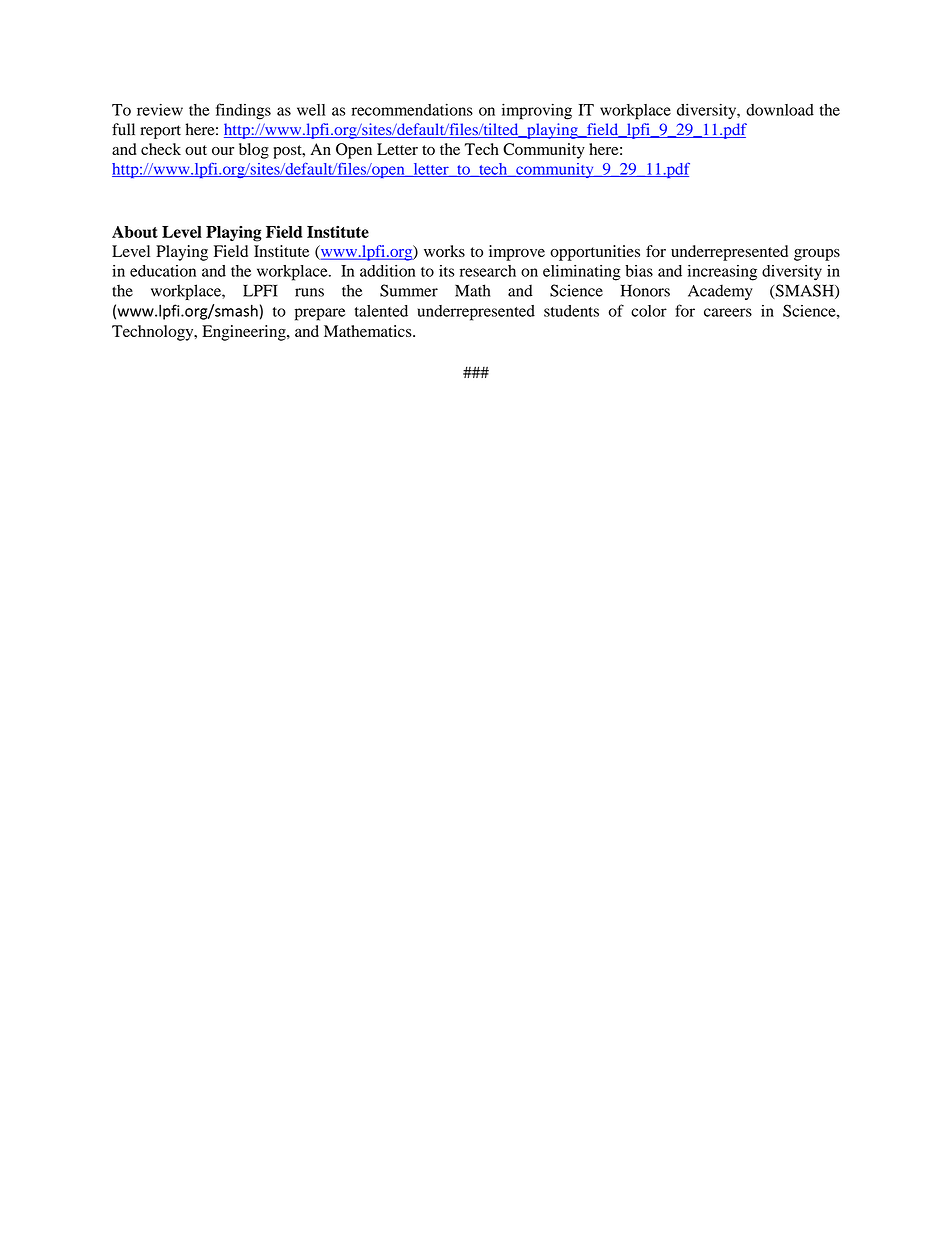 The width and height of the screenshot is (952, 1233). I want to click on talented, so click(381, 311).
